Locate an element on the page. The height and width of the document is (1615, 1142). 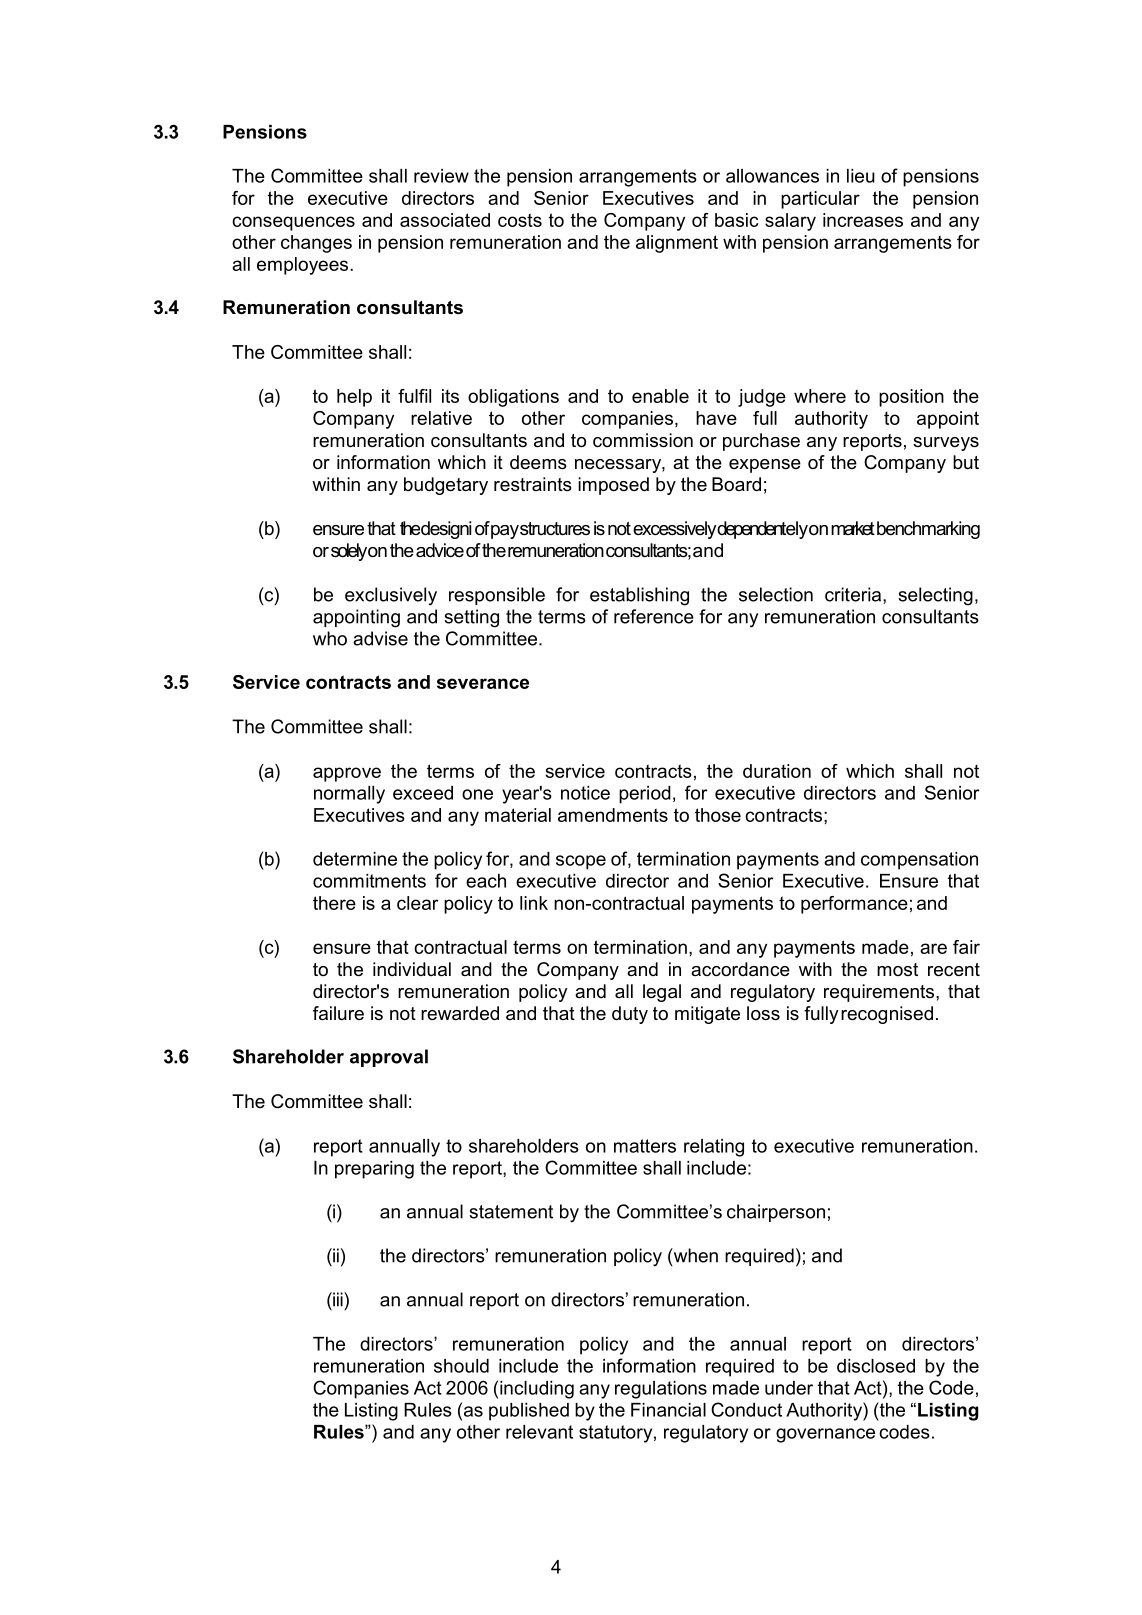
exclusively is located at coordinates (391, 596).
